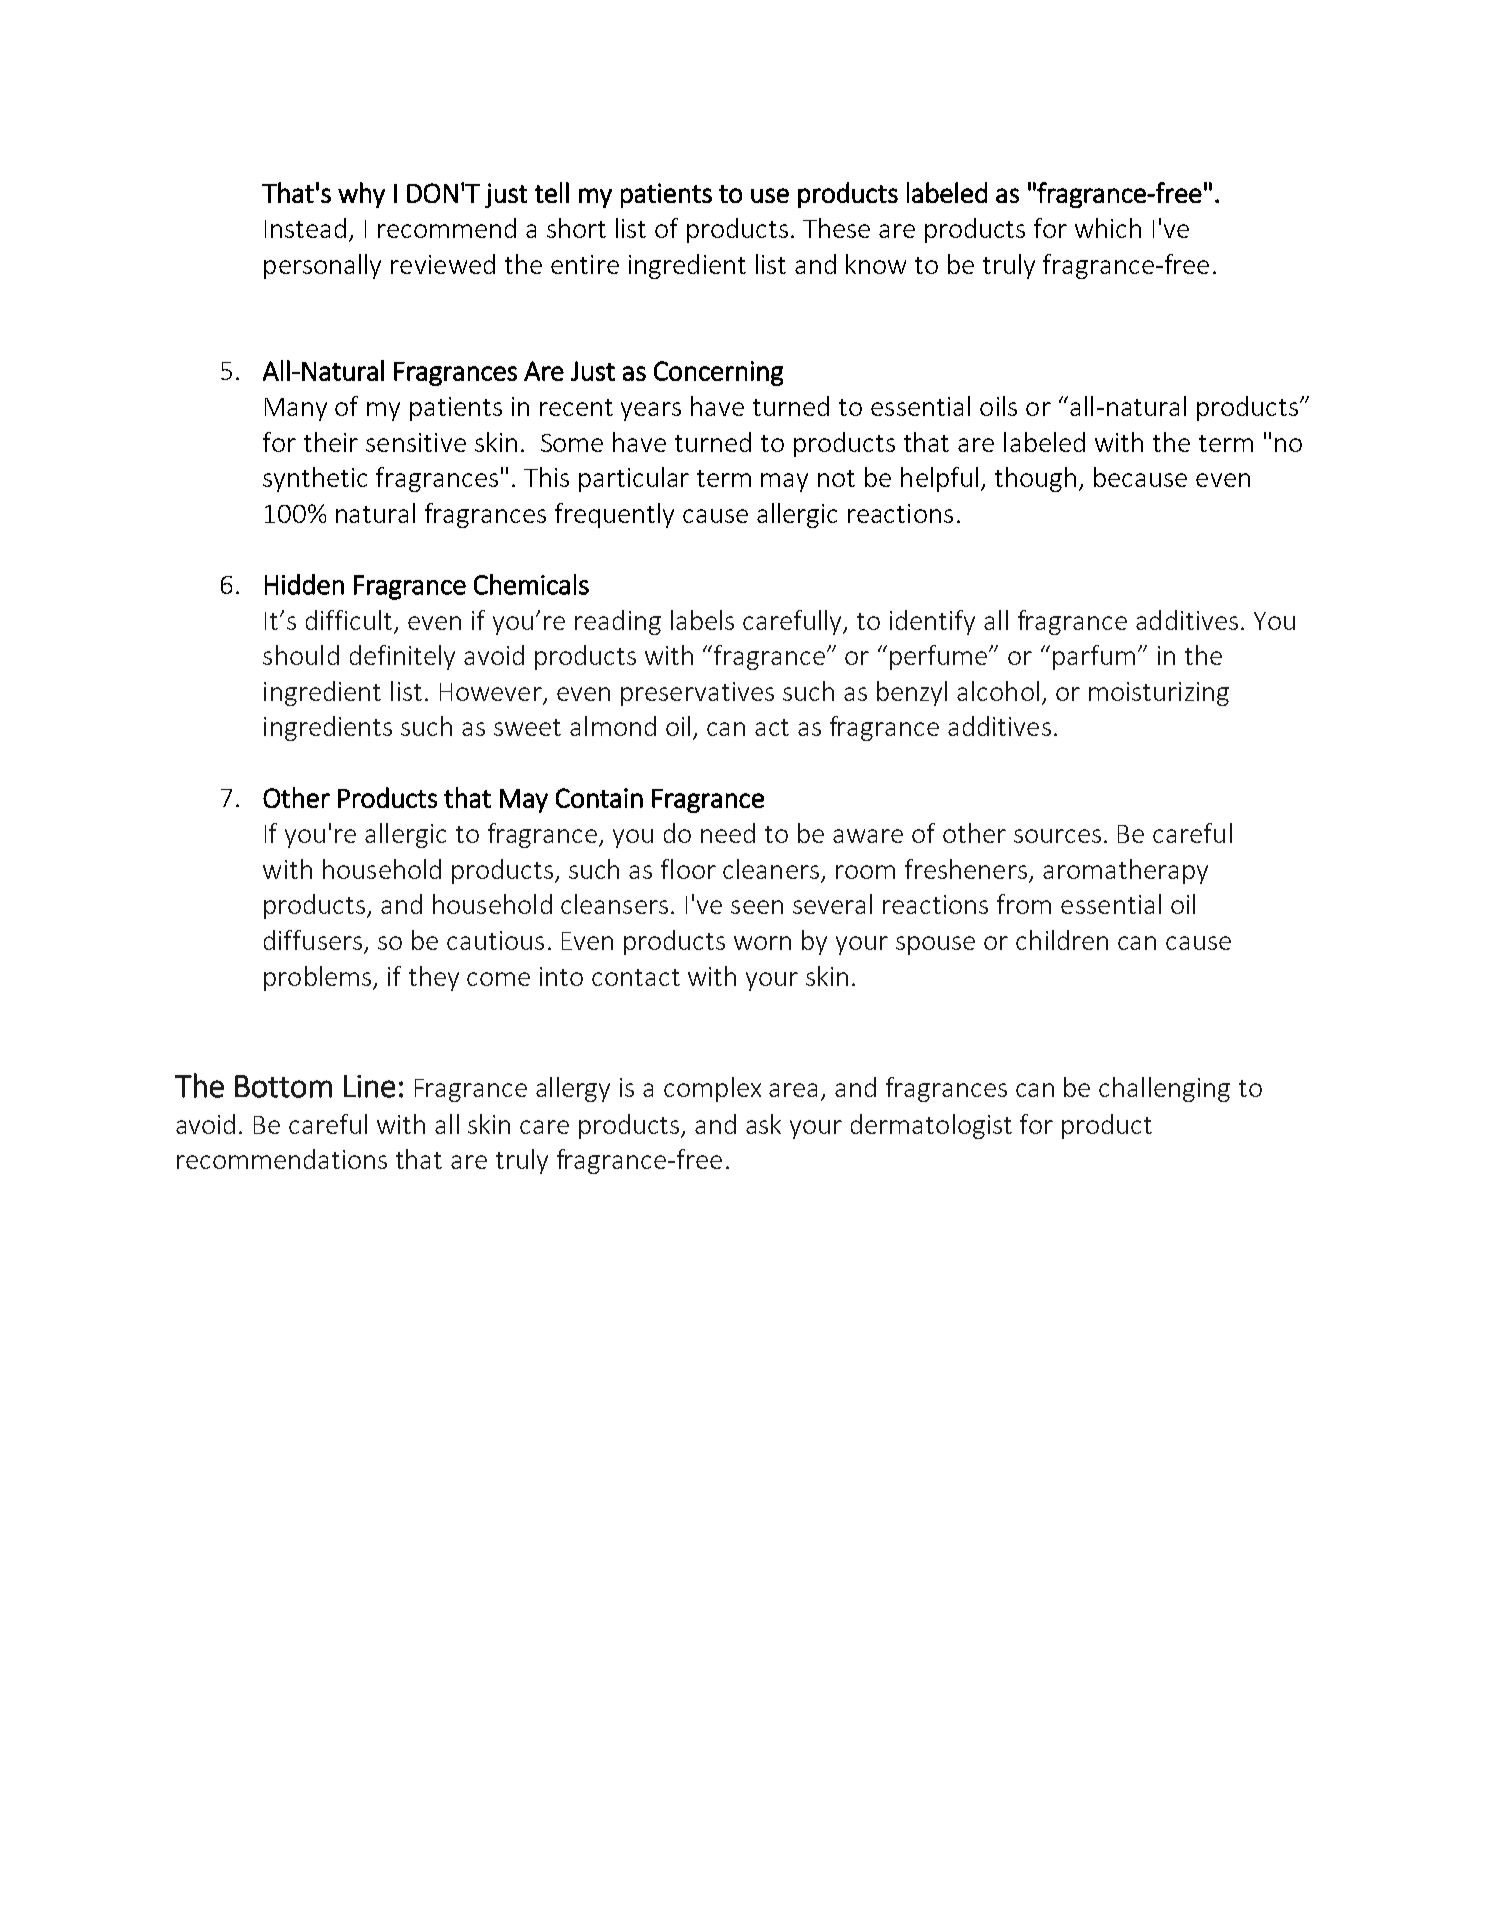 Image resolution: width=1487 pixels, height=1924 pixels. I want to click on complex, so click(712, 1089).
